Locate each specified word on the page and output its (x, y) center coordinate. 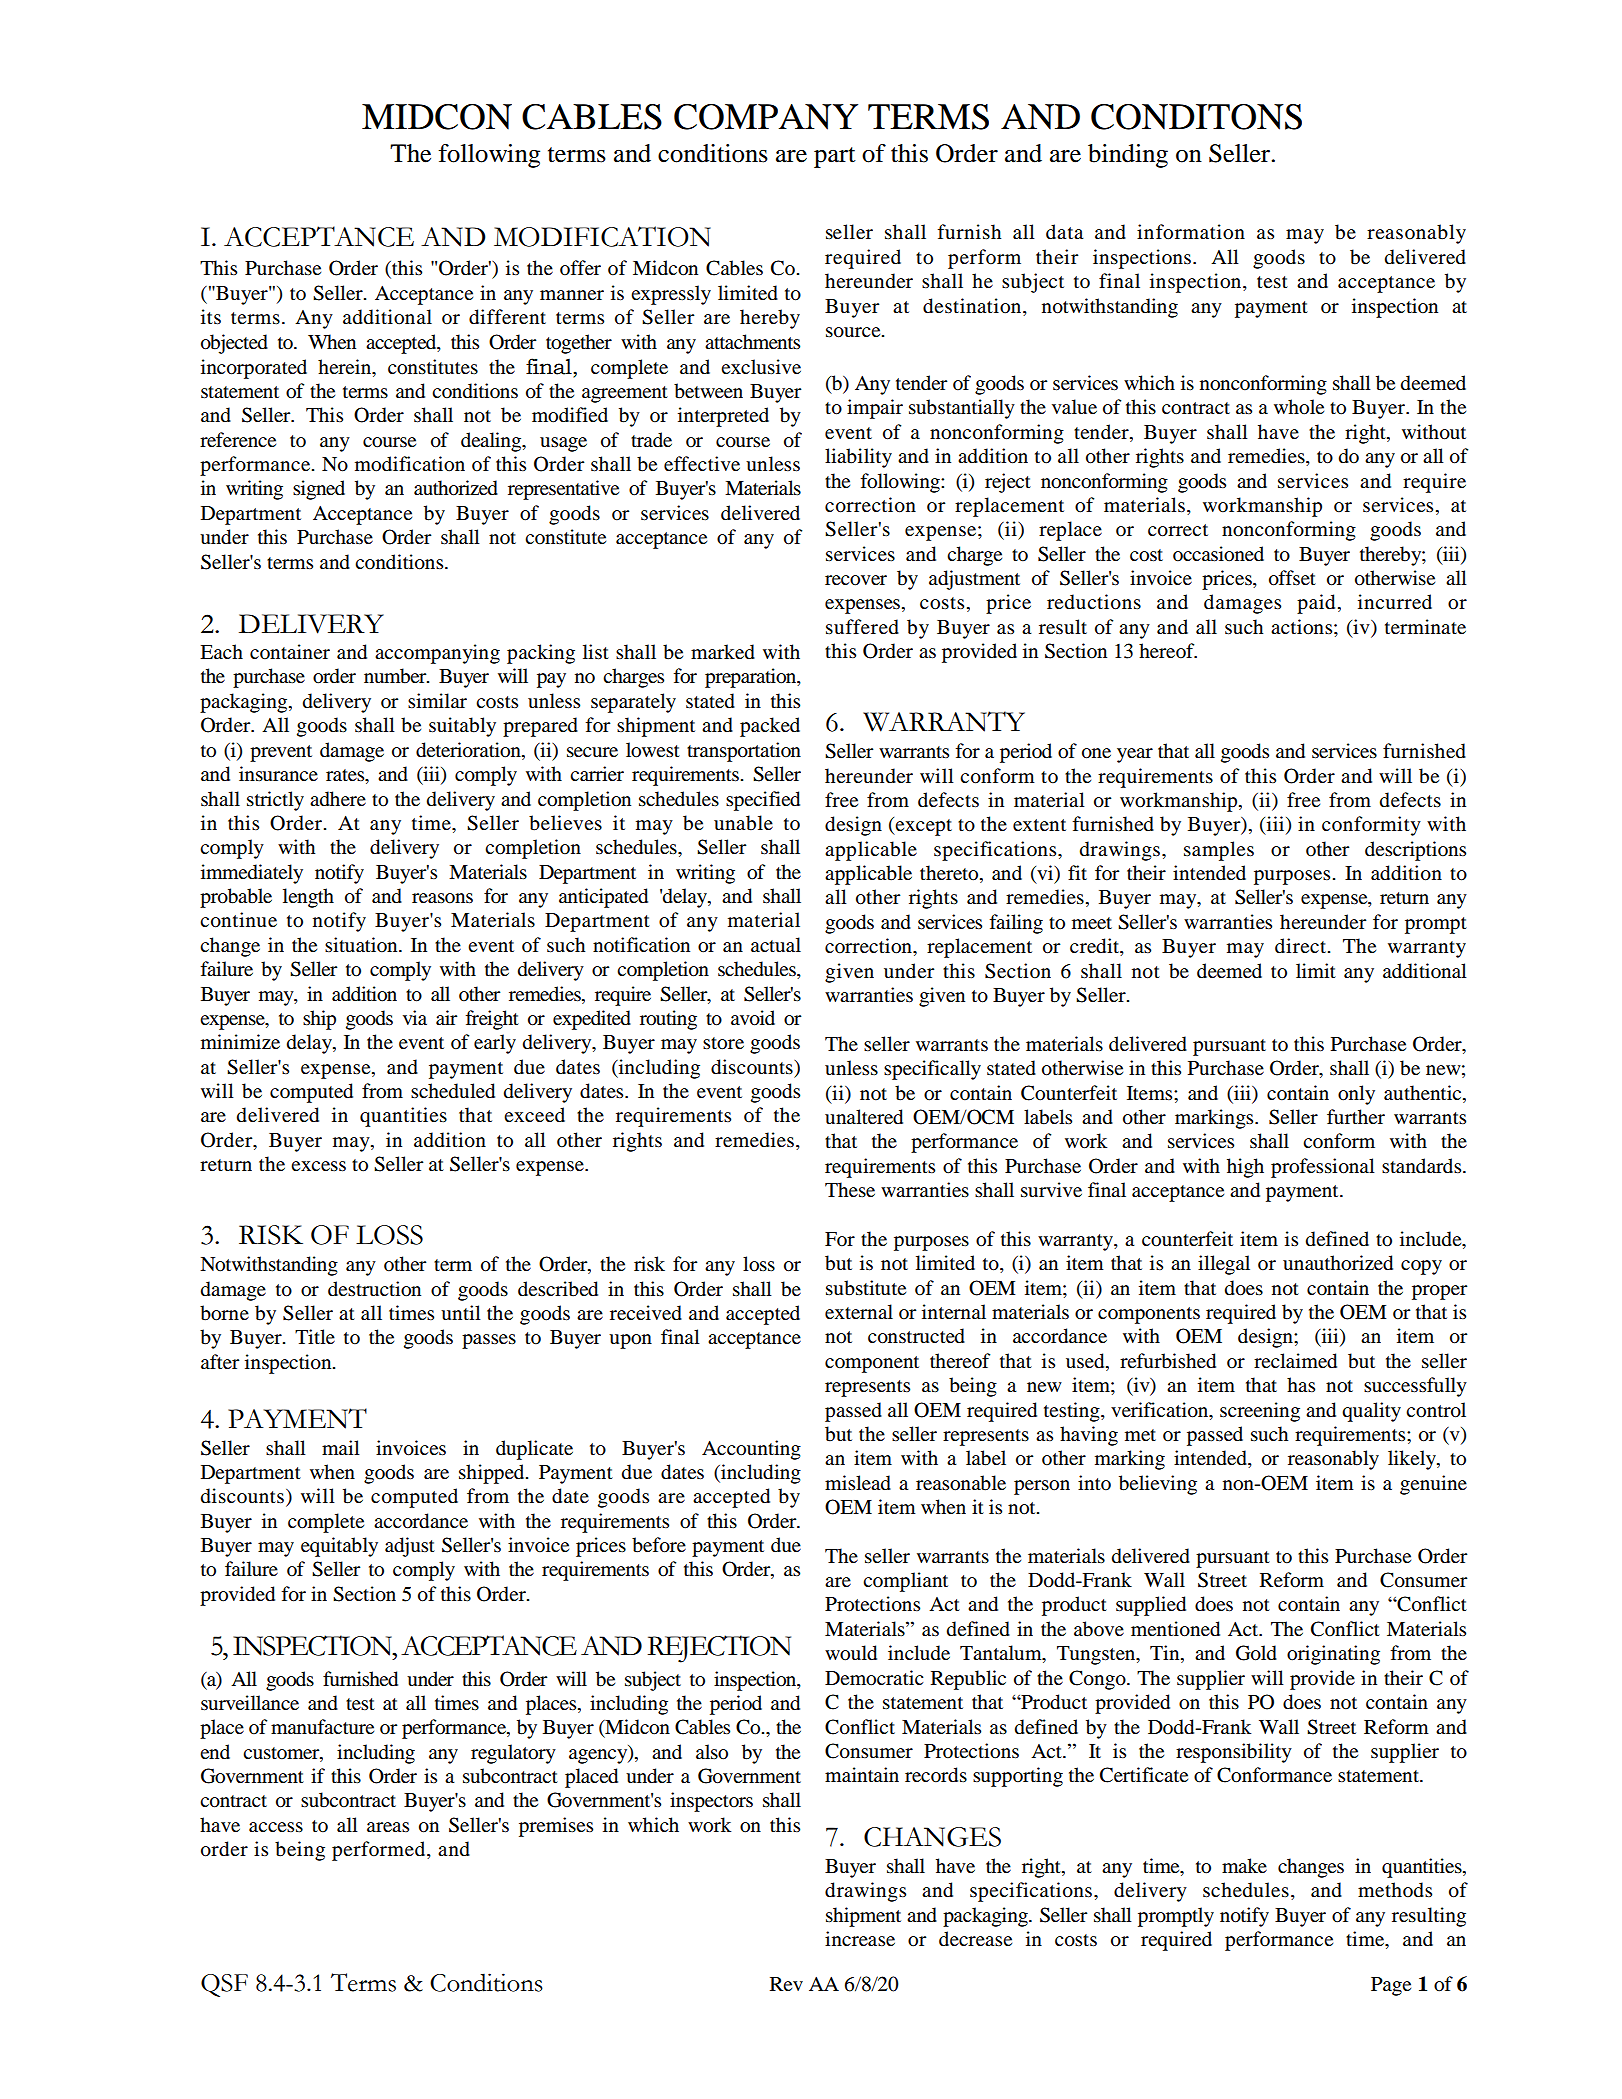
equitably (339, 1547)
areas (388, 1827)
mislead (858, 1483)
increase (860, 1938)
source (854, 332)
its (211, 317)
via (415, 1017)
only (1356, 1095)
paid (1316, 604)
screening (1260, 1412)
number (396, 676)
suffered (862, 627)
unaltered (864, 1117)
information (1191, 232)
